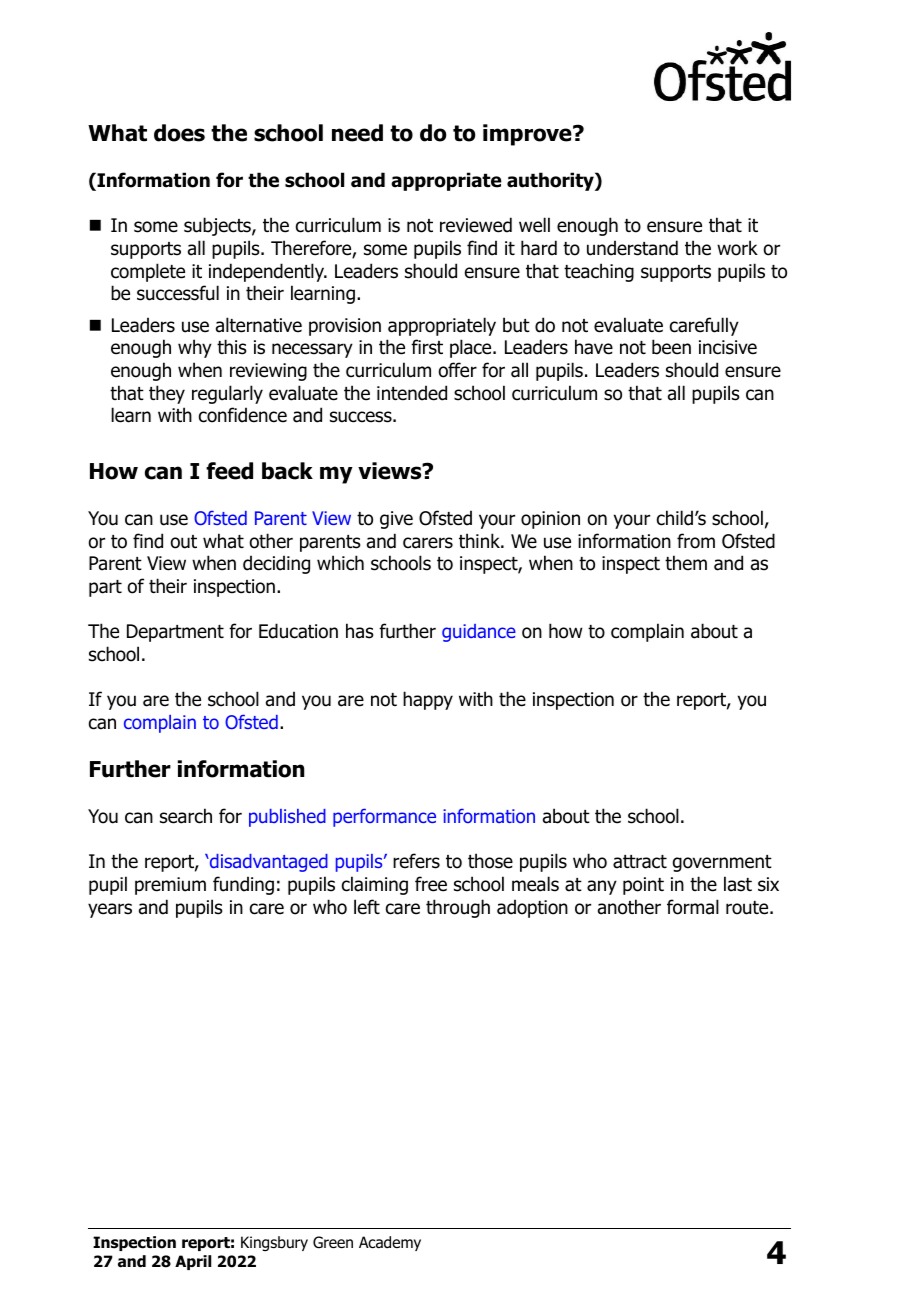  What do you see at coordinates (357, 133) in the image?
I see `need` at bounding box center [357, 133].
